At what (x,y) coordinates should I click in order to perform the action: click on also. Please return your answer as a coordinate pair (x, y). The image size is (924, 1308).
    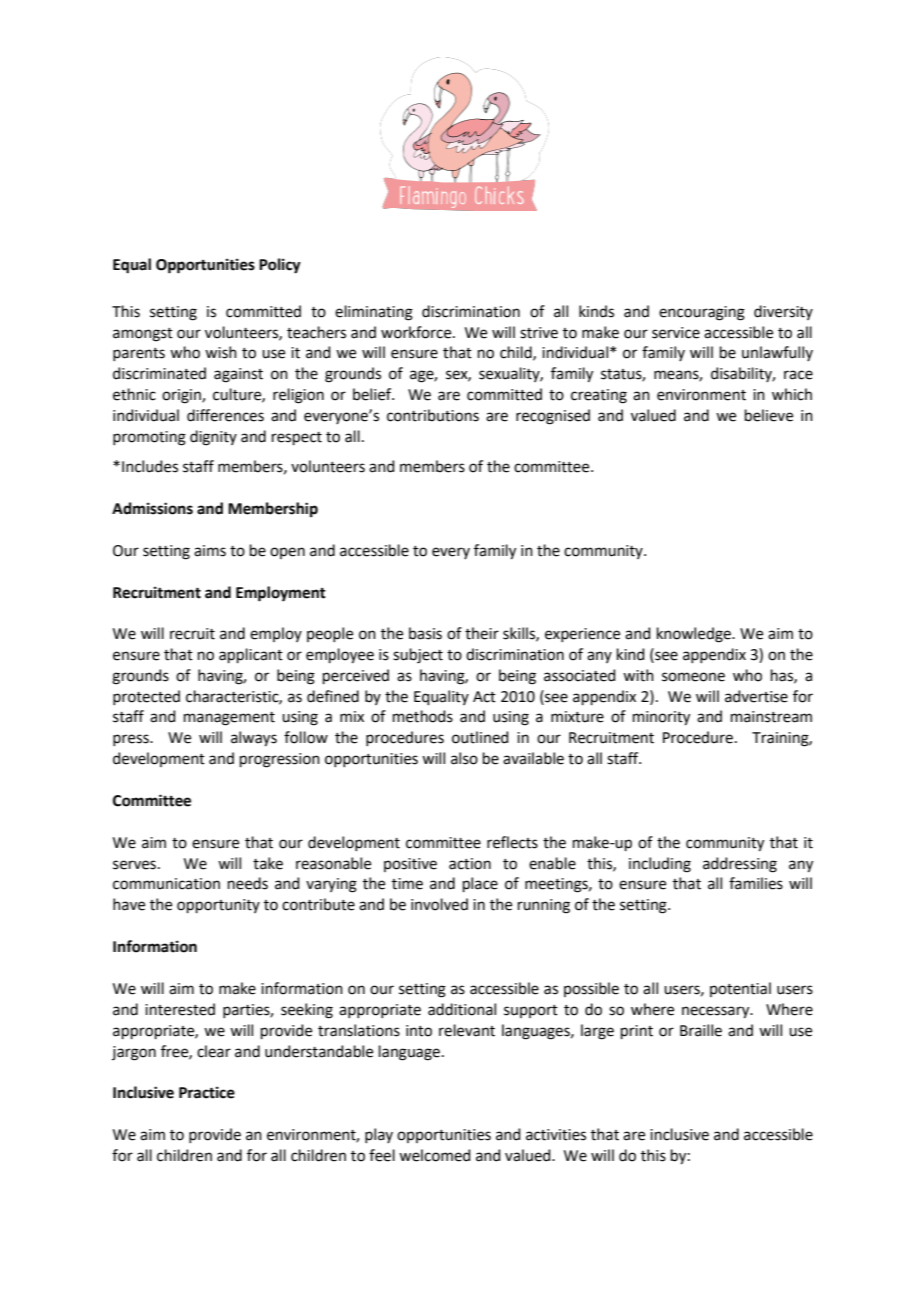
    Looking at the image, I should click on (464, 758).
